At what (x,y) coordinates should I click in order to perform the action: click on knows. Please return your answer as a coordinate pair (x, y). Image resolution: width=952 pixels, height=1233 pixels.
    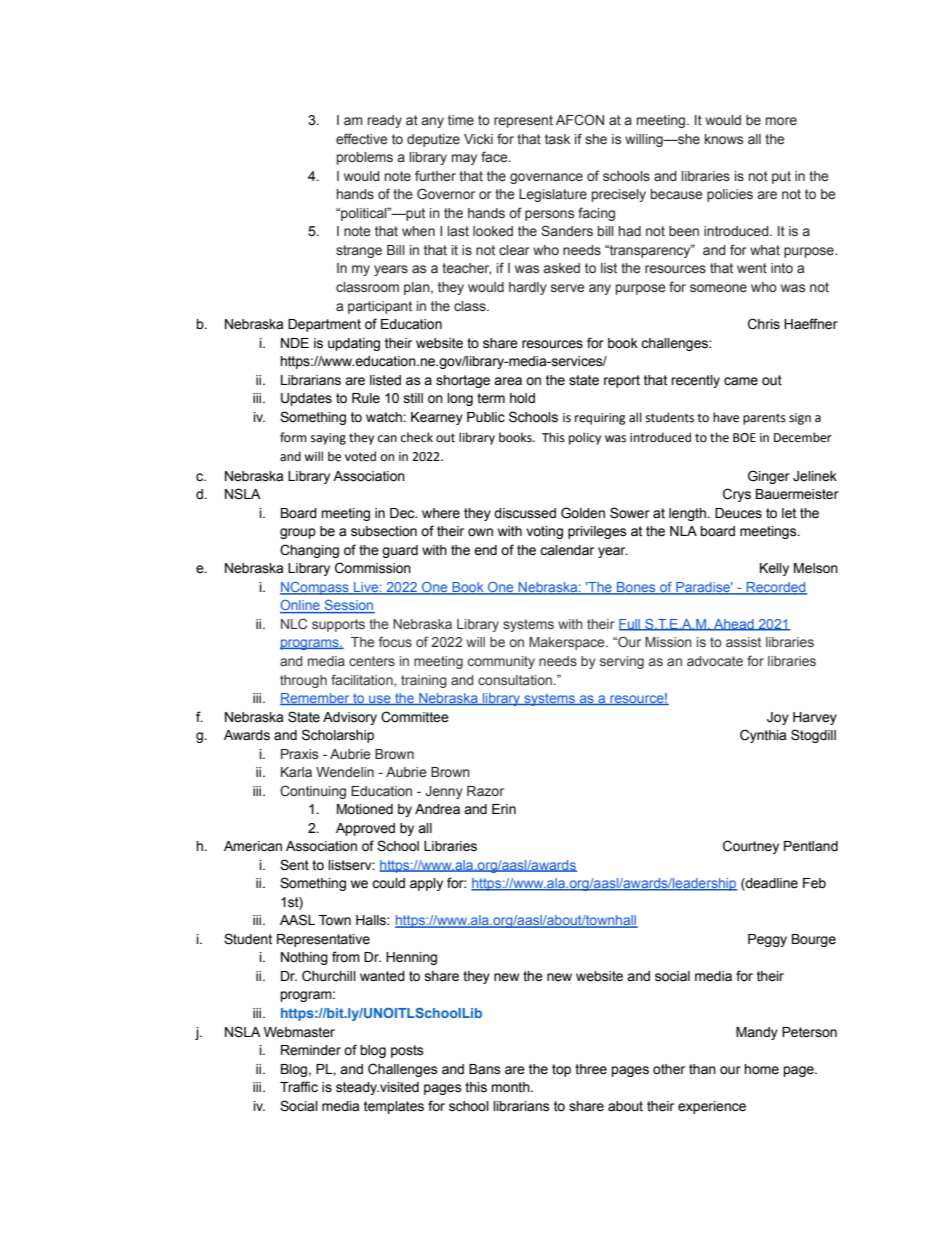
    Looking at the image, I should click on (724, 139).
